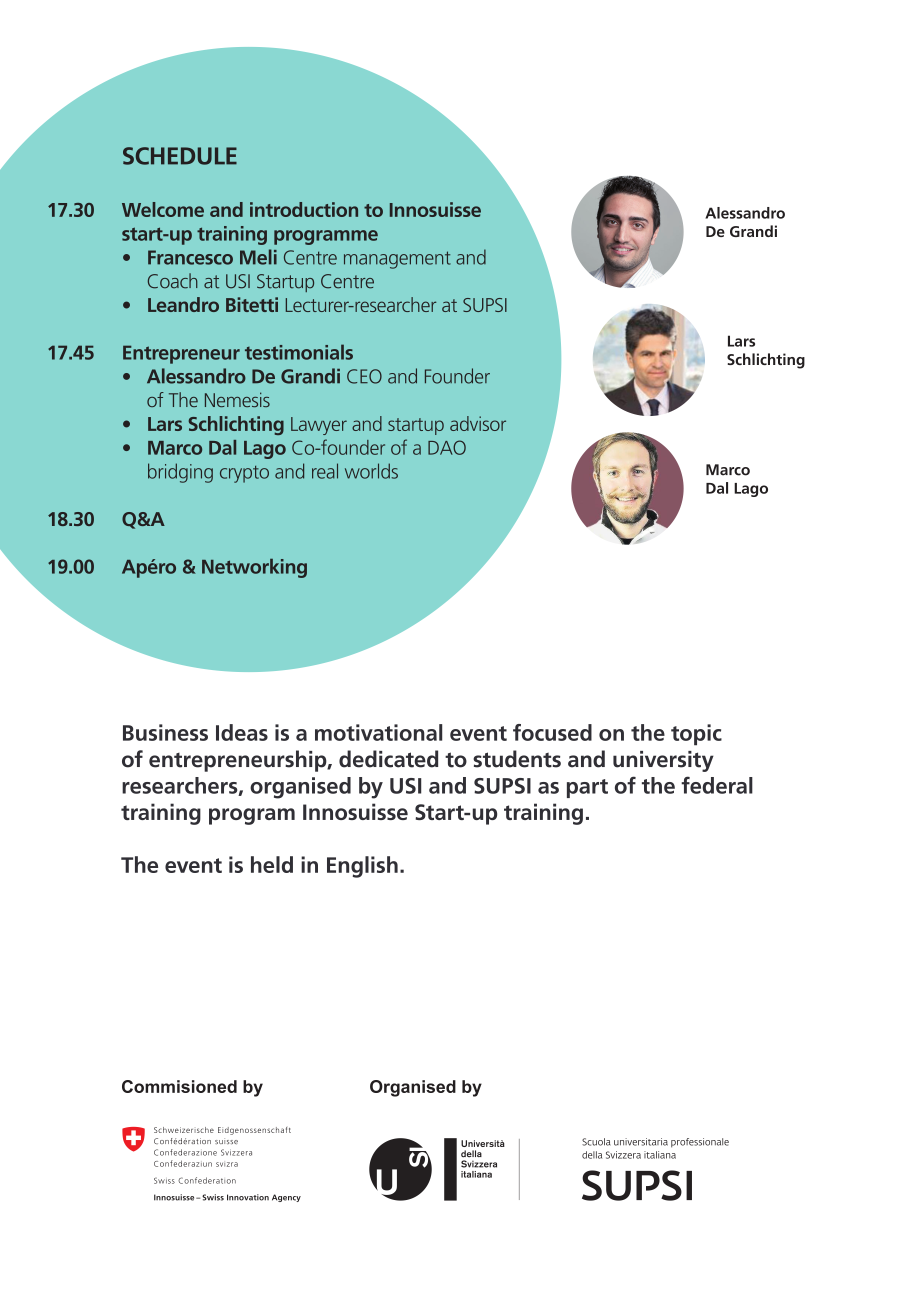 The height and width of the screenshot is (1311, 924). Describe the element at coordinates (397, 260) in the screenshot. I see `management` at that location.
